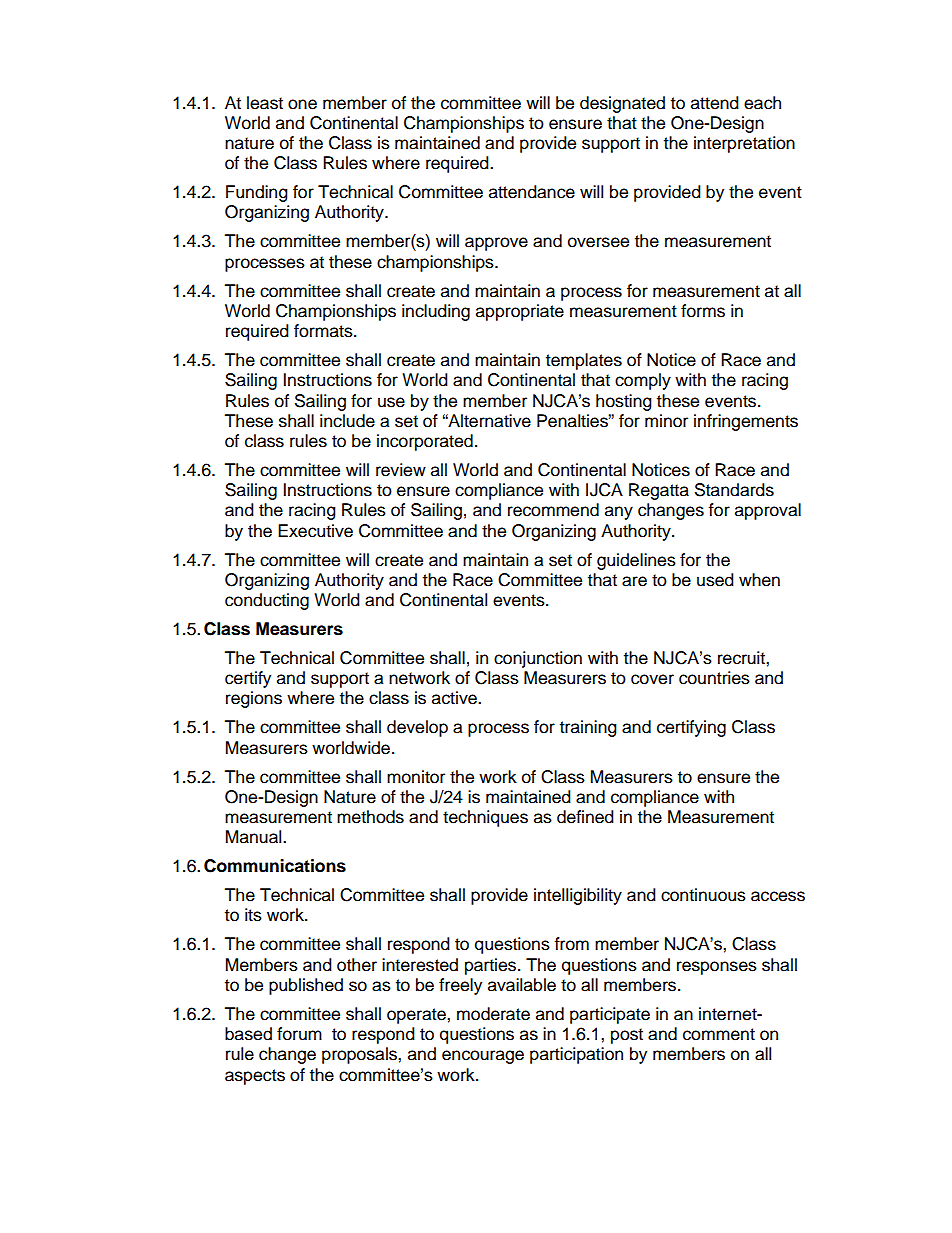 This page has height=1233, width=952. I want to click on encourage, so click(483, 1057).
